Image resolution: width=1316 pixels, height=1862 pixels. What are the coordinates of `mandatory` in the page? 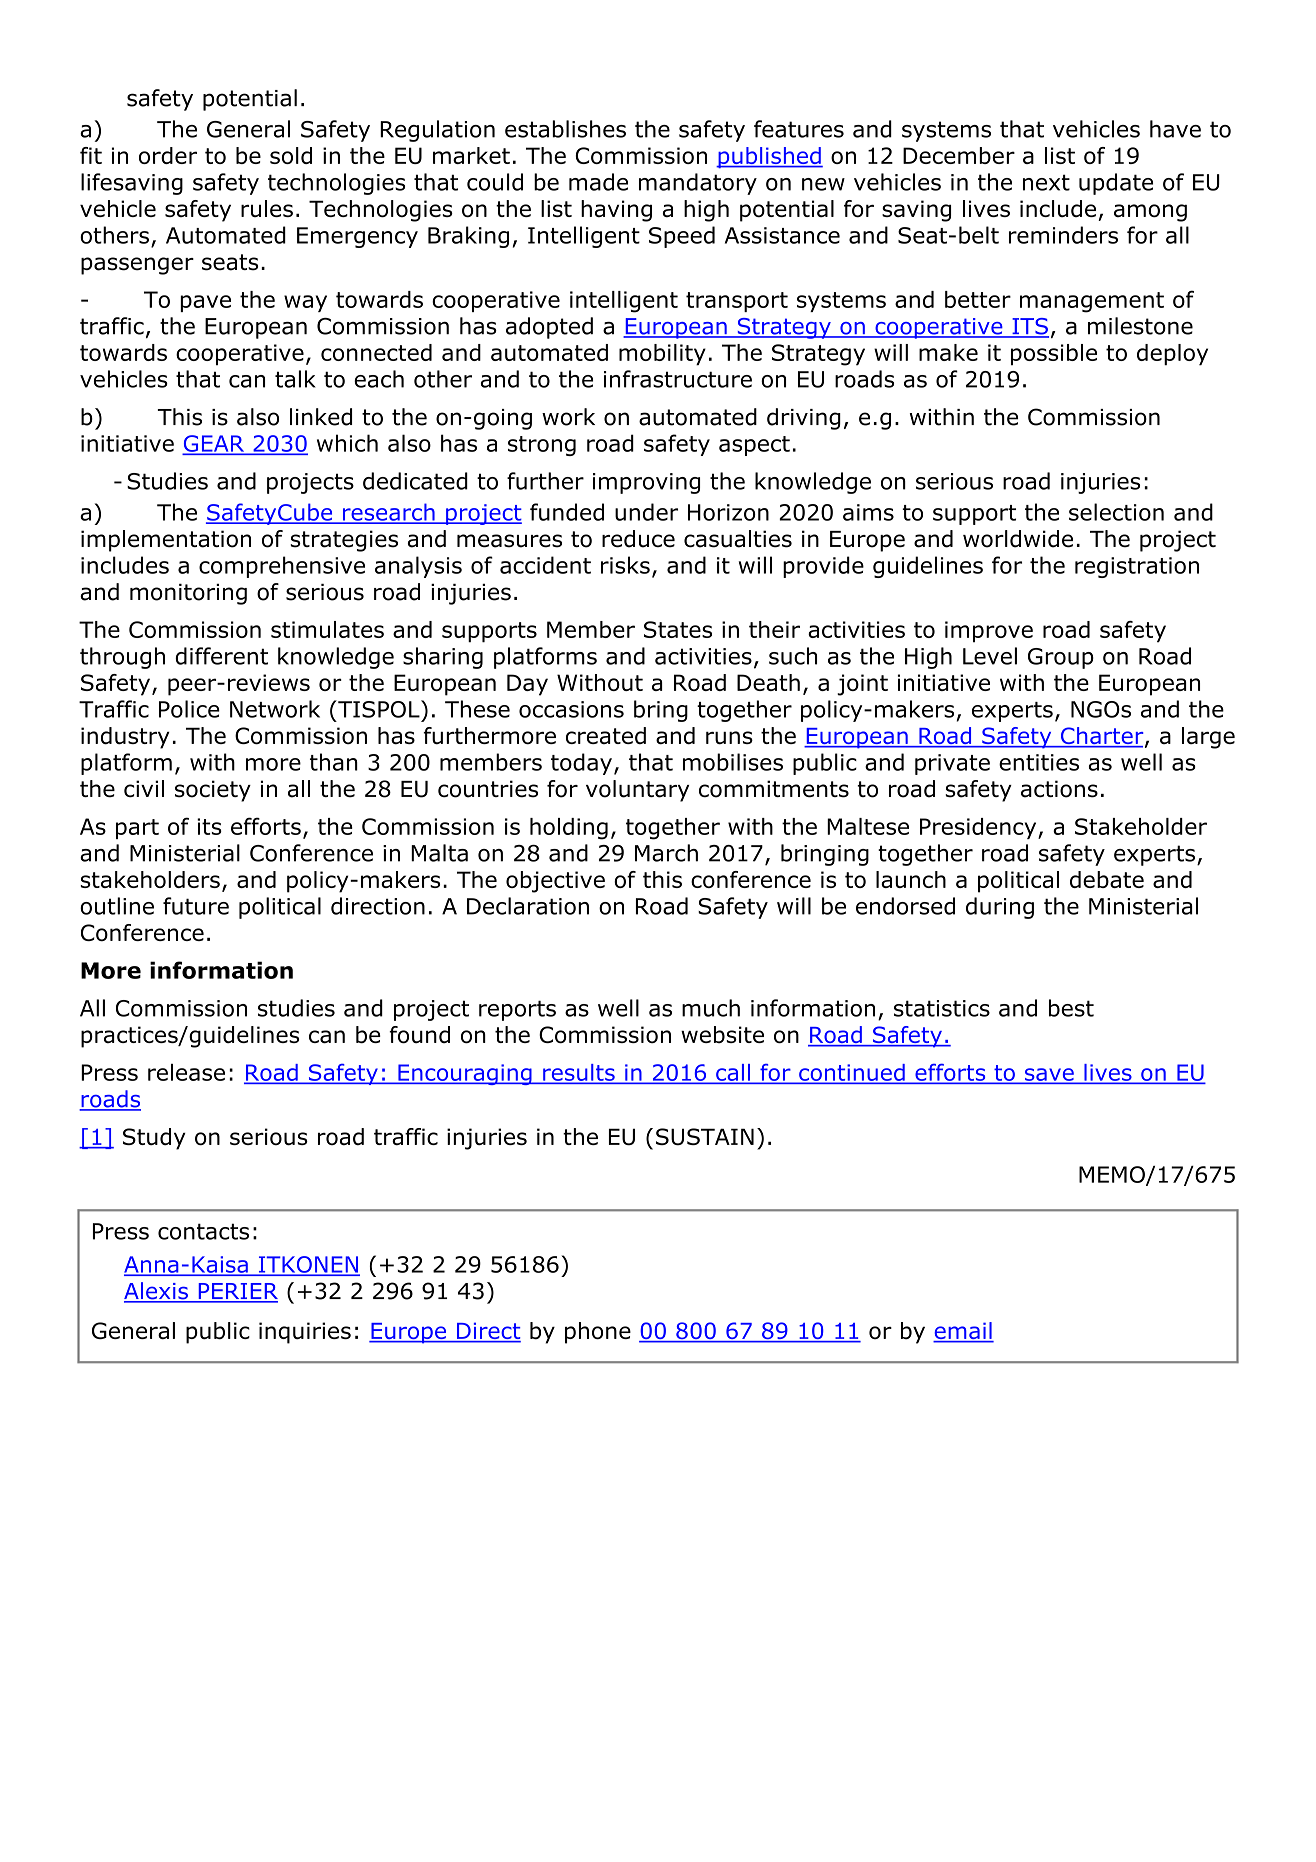 It's located at (698, 184).
